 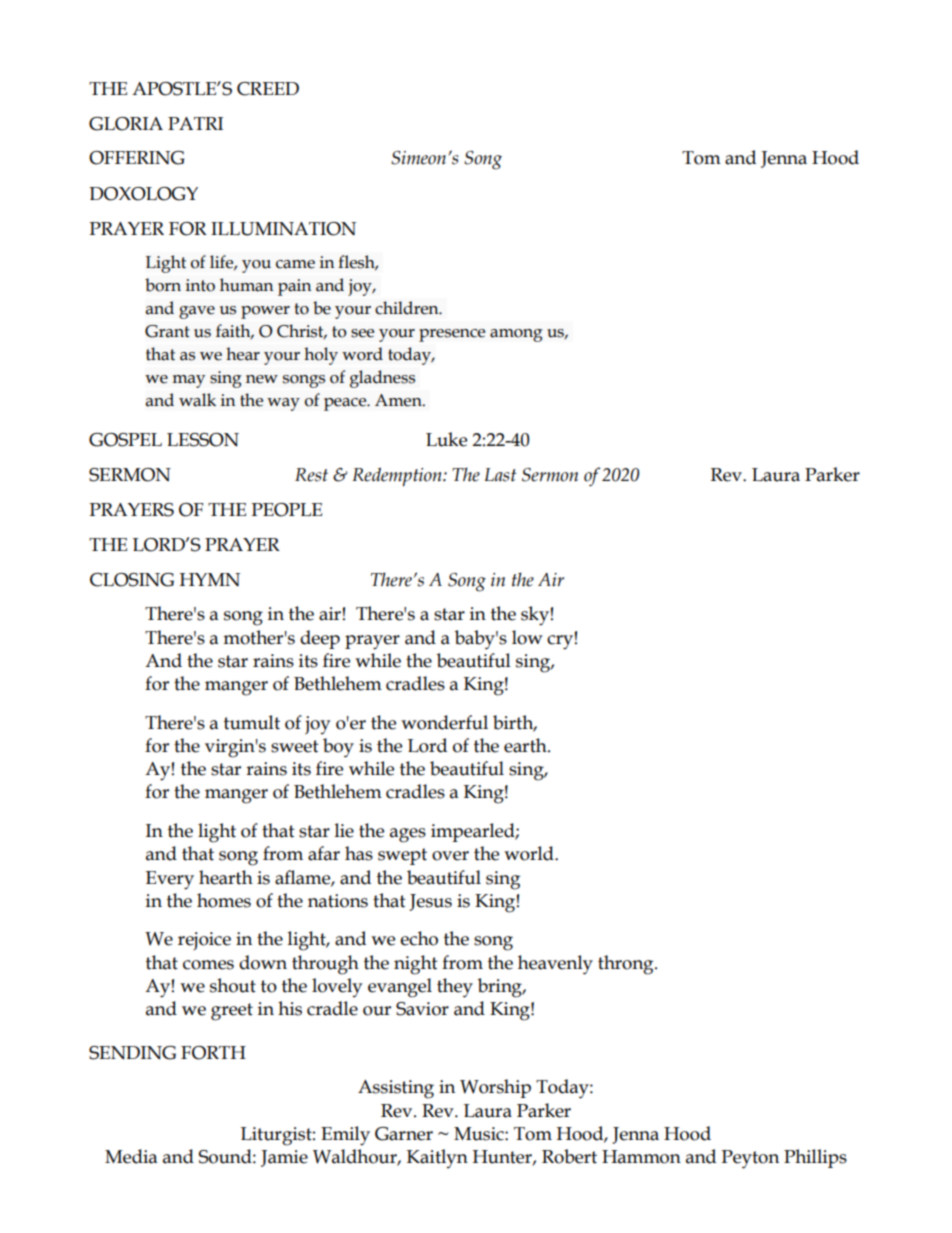 What do you see at coordinates (195, 123) in the screenshot?
I see `PATRI` at bounding box center [195, 123].
